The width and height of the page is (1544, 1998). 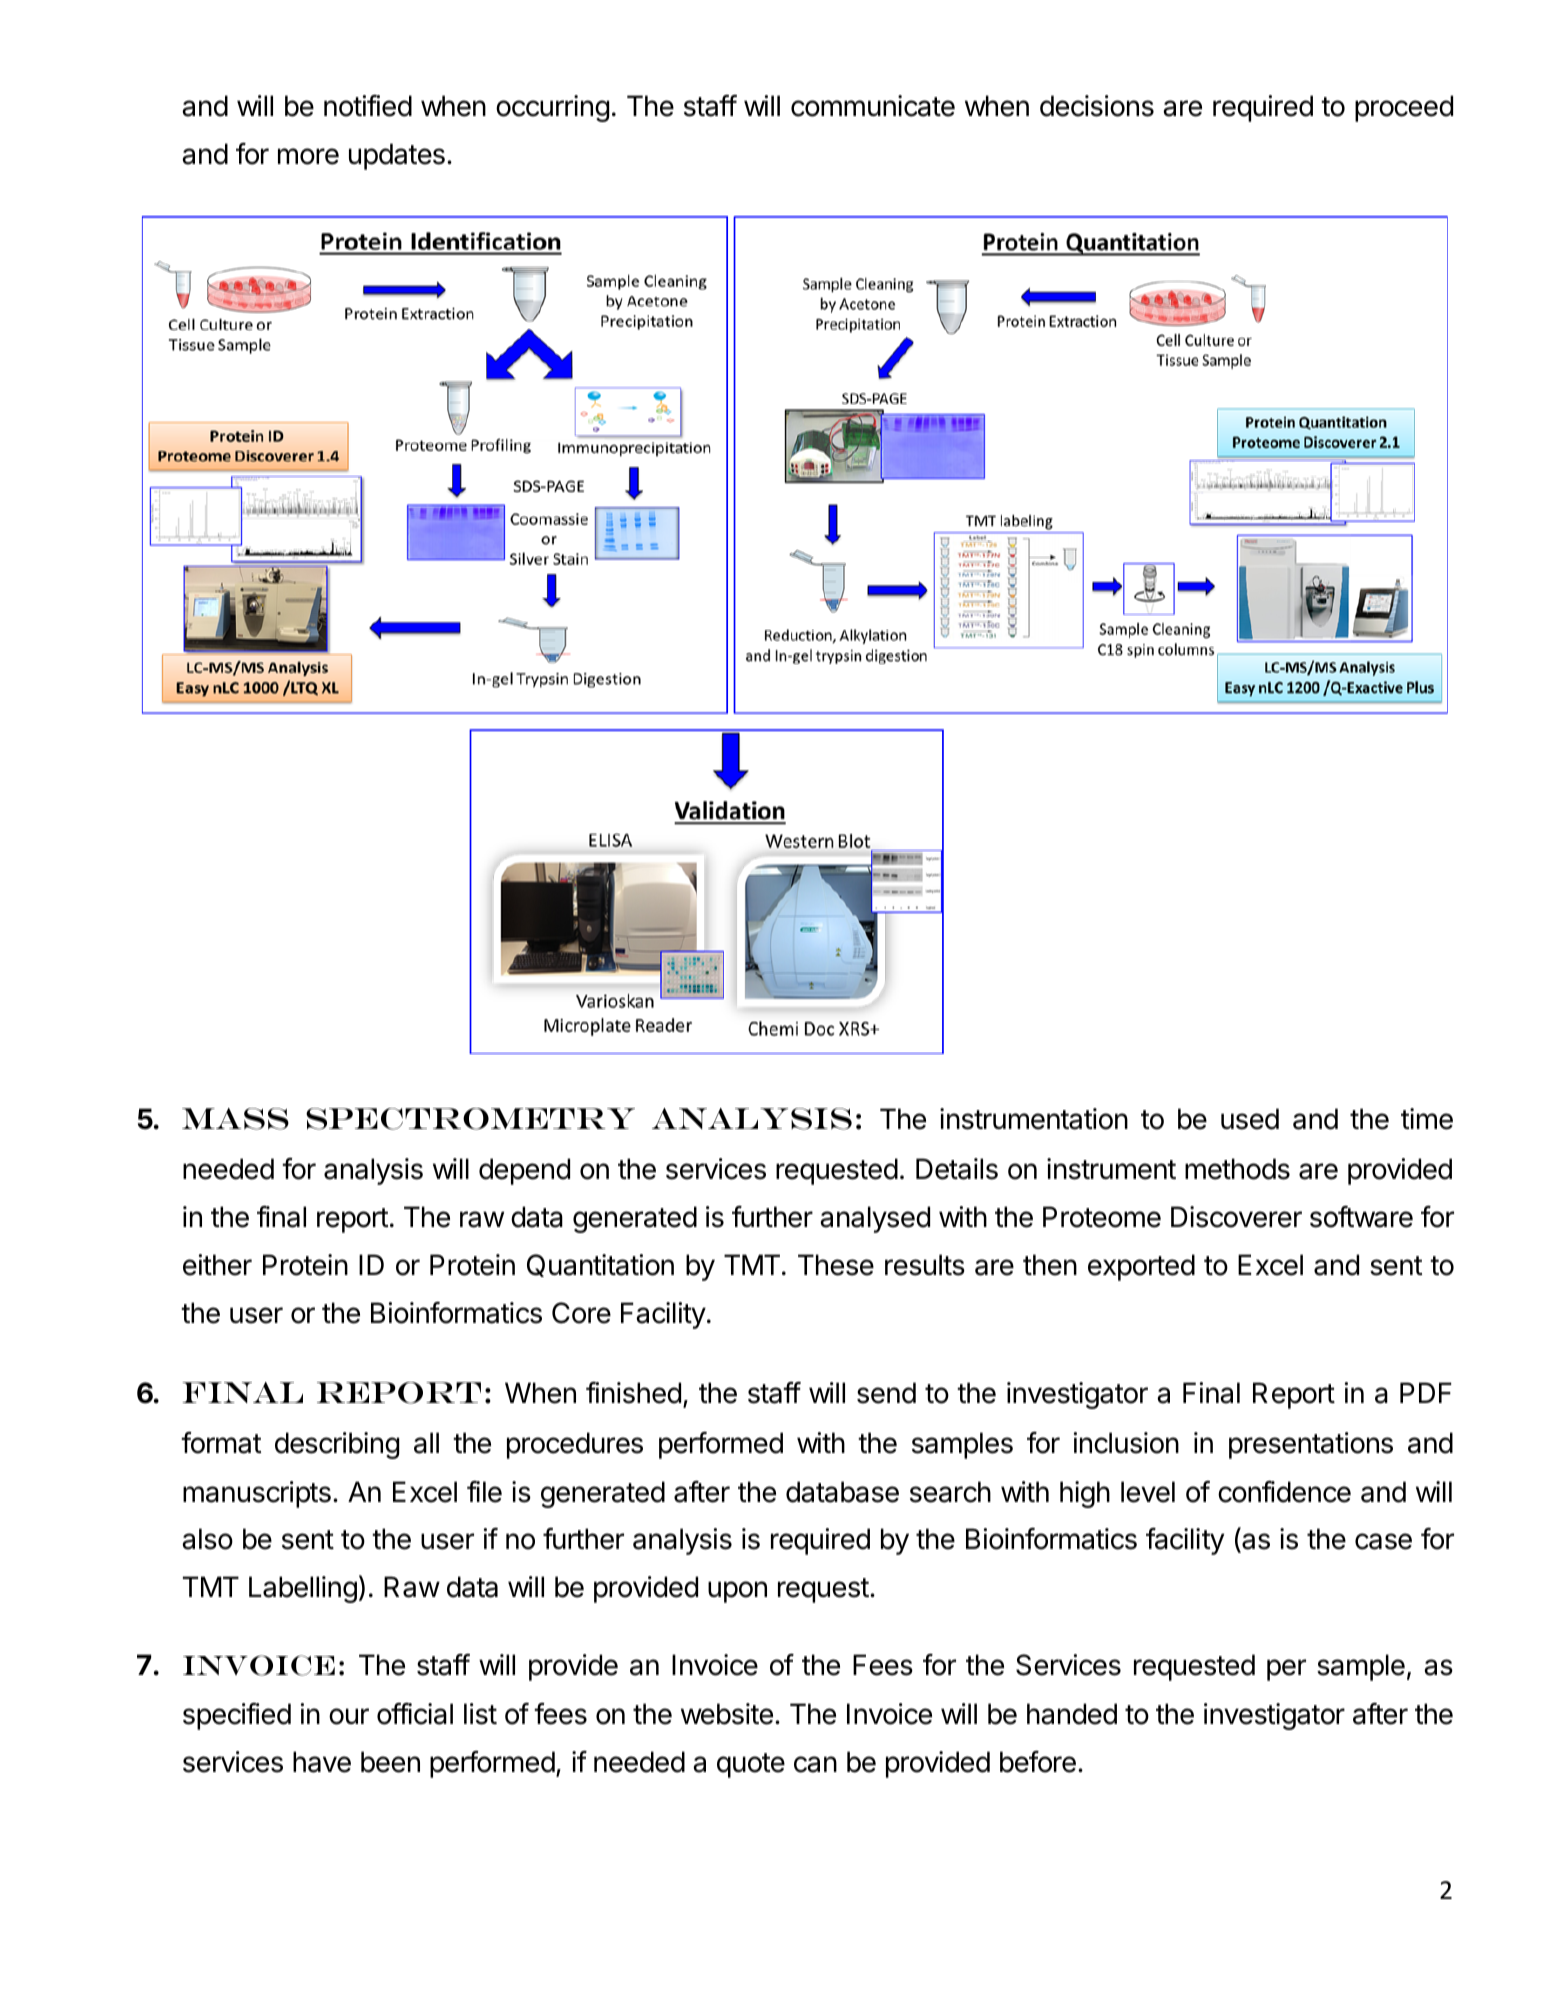 I want to click on can, so click(x=815, y=1764).
